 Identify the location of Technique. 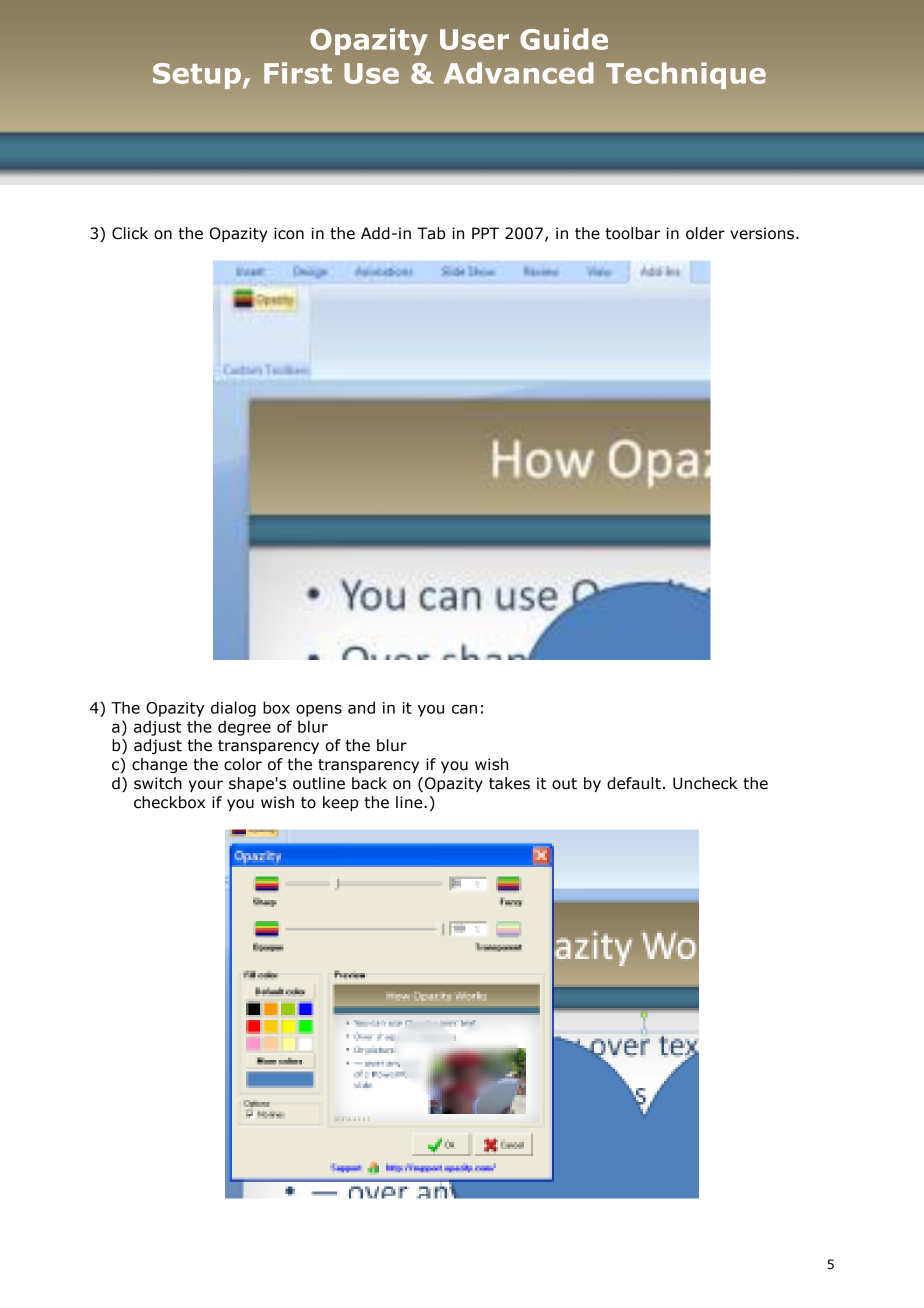
(686, 75).
